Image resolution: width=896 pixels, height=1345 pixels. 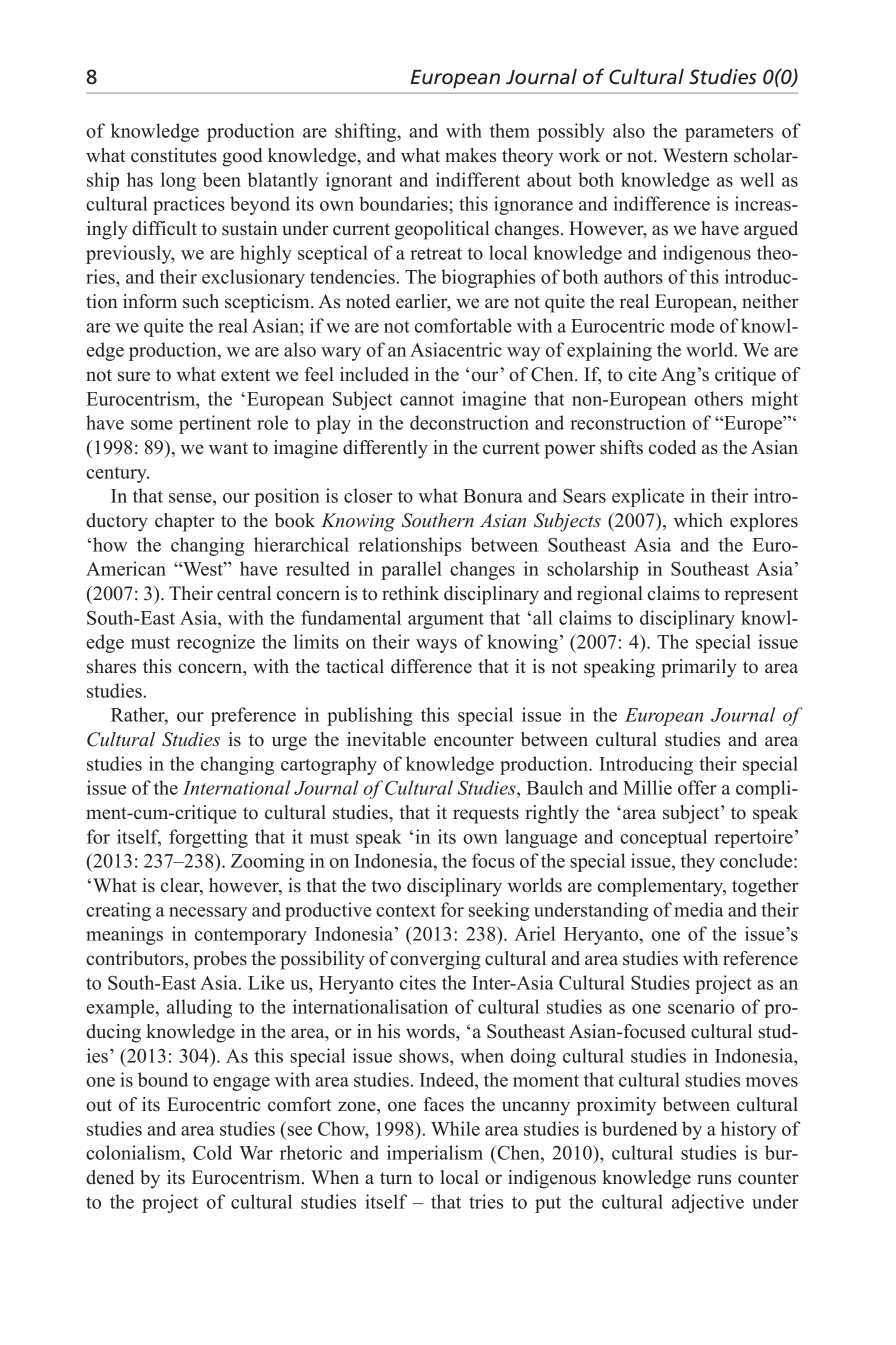 What do you see at coordinates (470, 155) in the page?
I see `makes` at bounding box center [470, 155].
